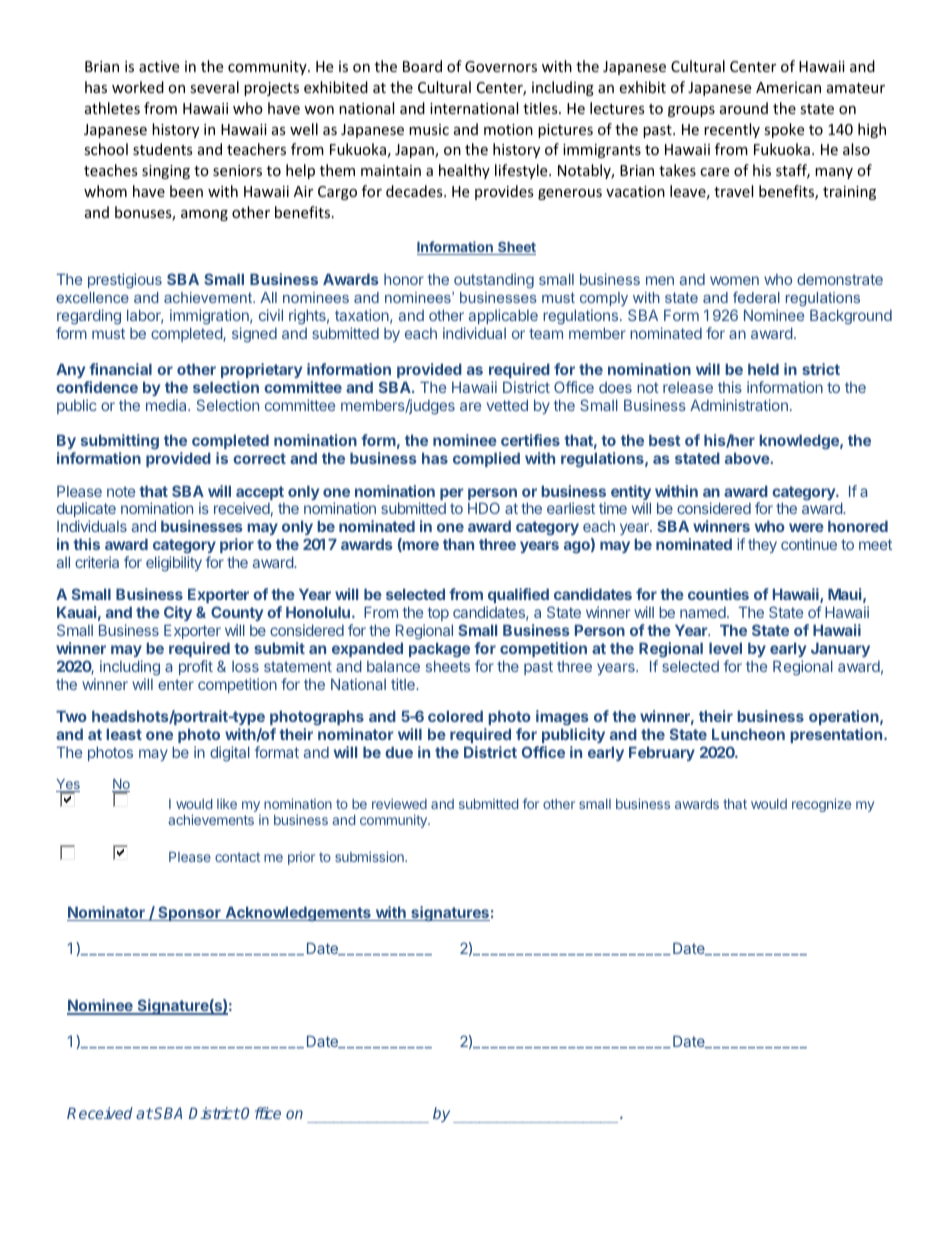  I want to click on Sponsor, so click(189, 913).
